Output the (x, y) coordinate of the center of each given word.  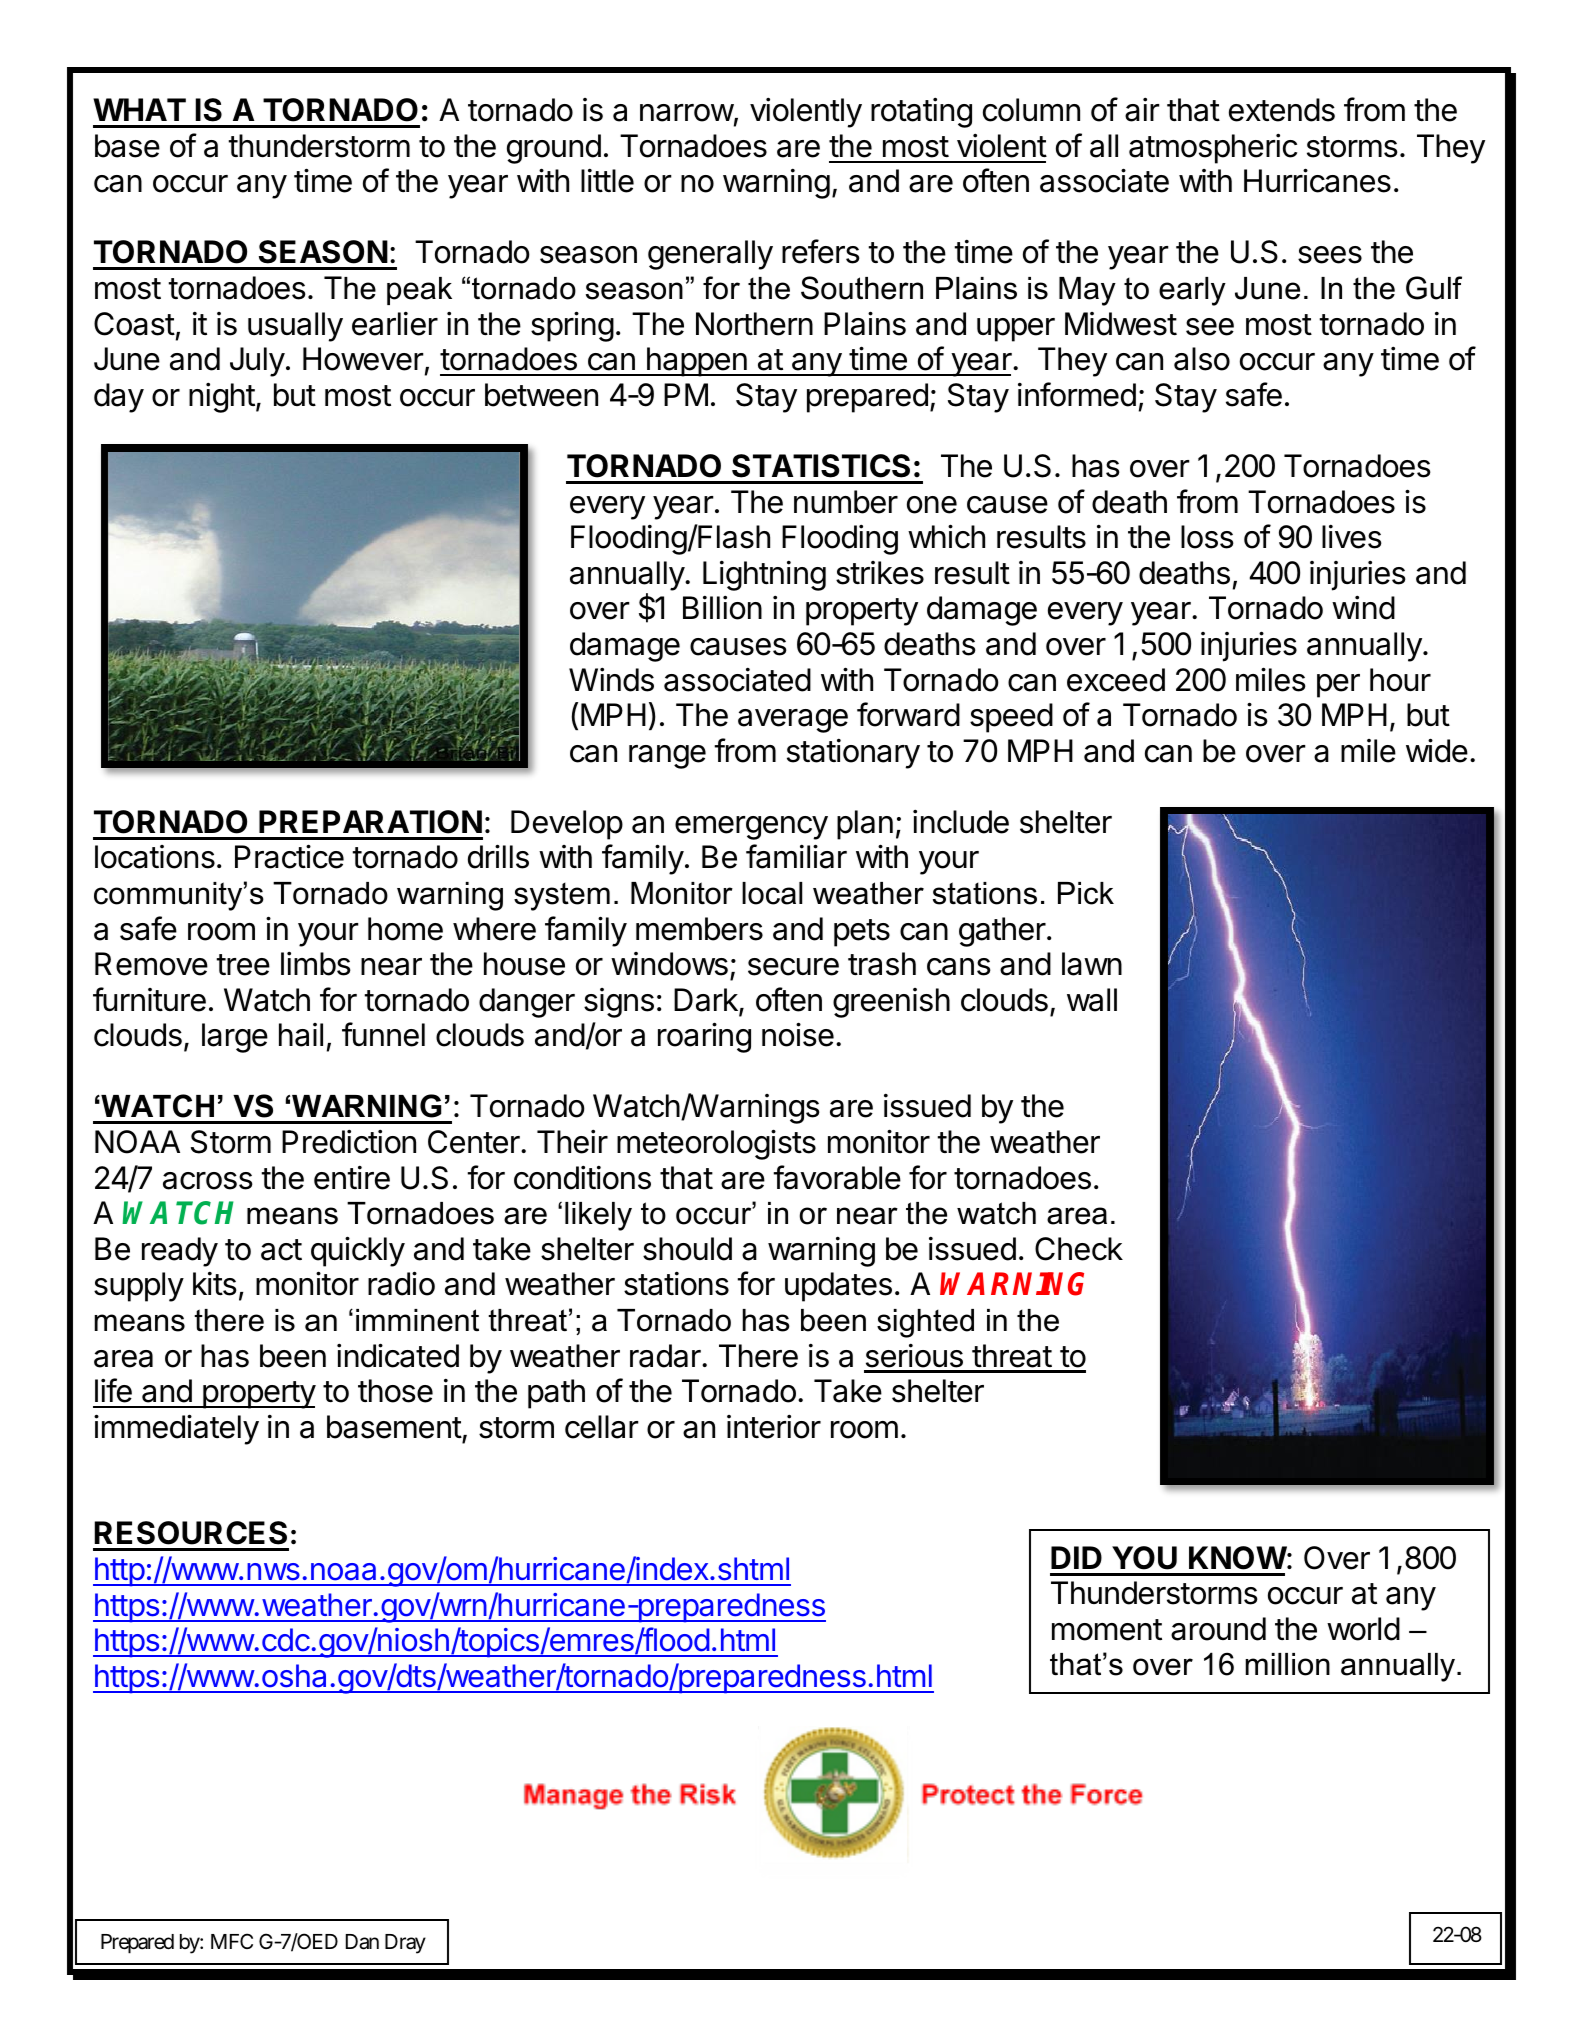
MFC (232, 1941)
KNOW (1238, 1558)
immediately (176, 1429)
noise (798, 1034)
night (222, 398)
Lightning (764, 576)
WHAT (139, 109)
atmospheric (1213, 149)
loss (1207, 537)
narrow (687, 113)
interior (774, 1427)
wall (1092, 1000)
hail (301, 1035)
